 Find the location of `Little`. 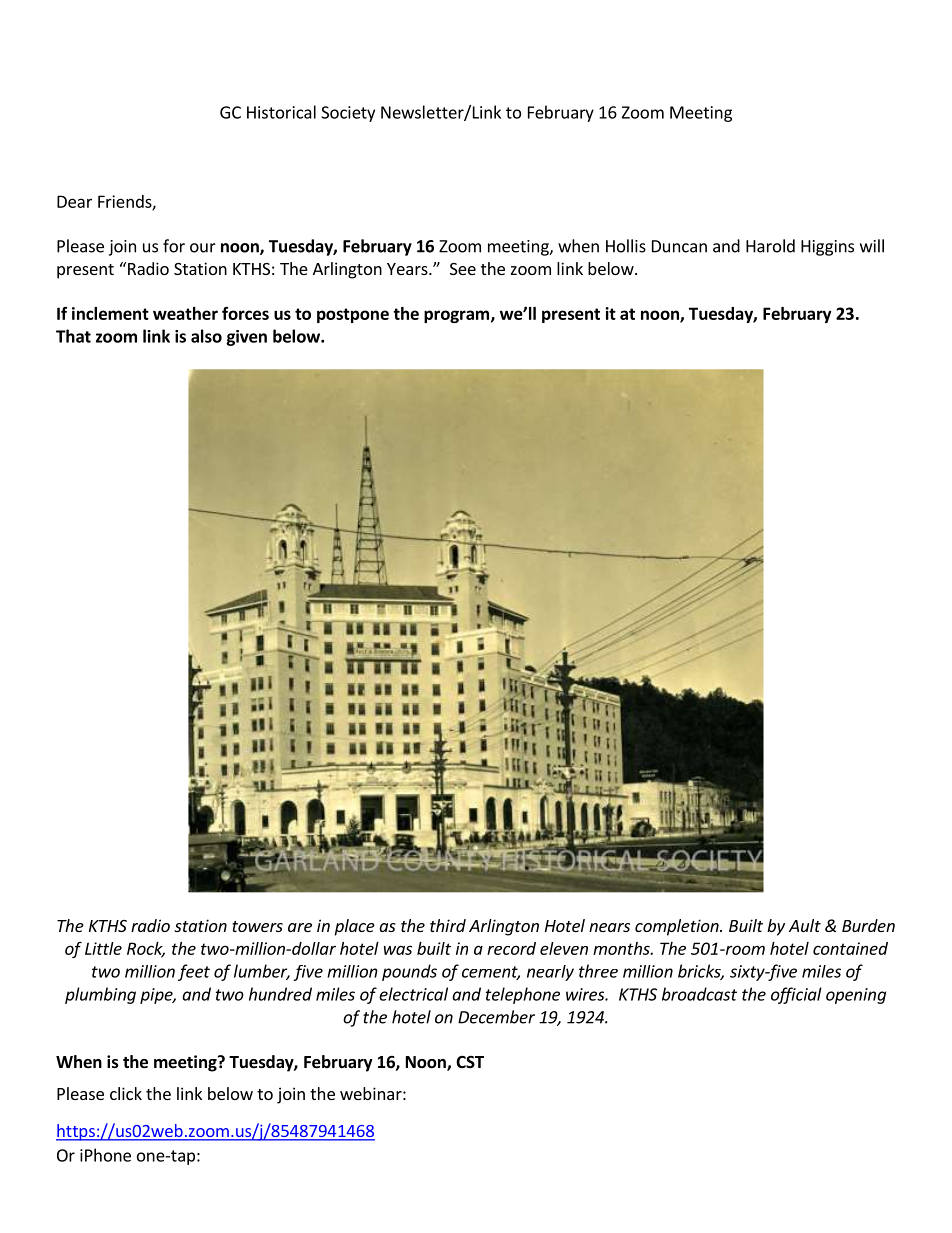

Little is located at coordinates (103, 948).
